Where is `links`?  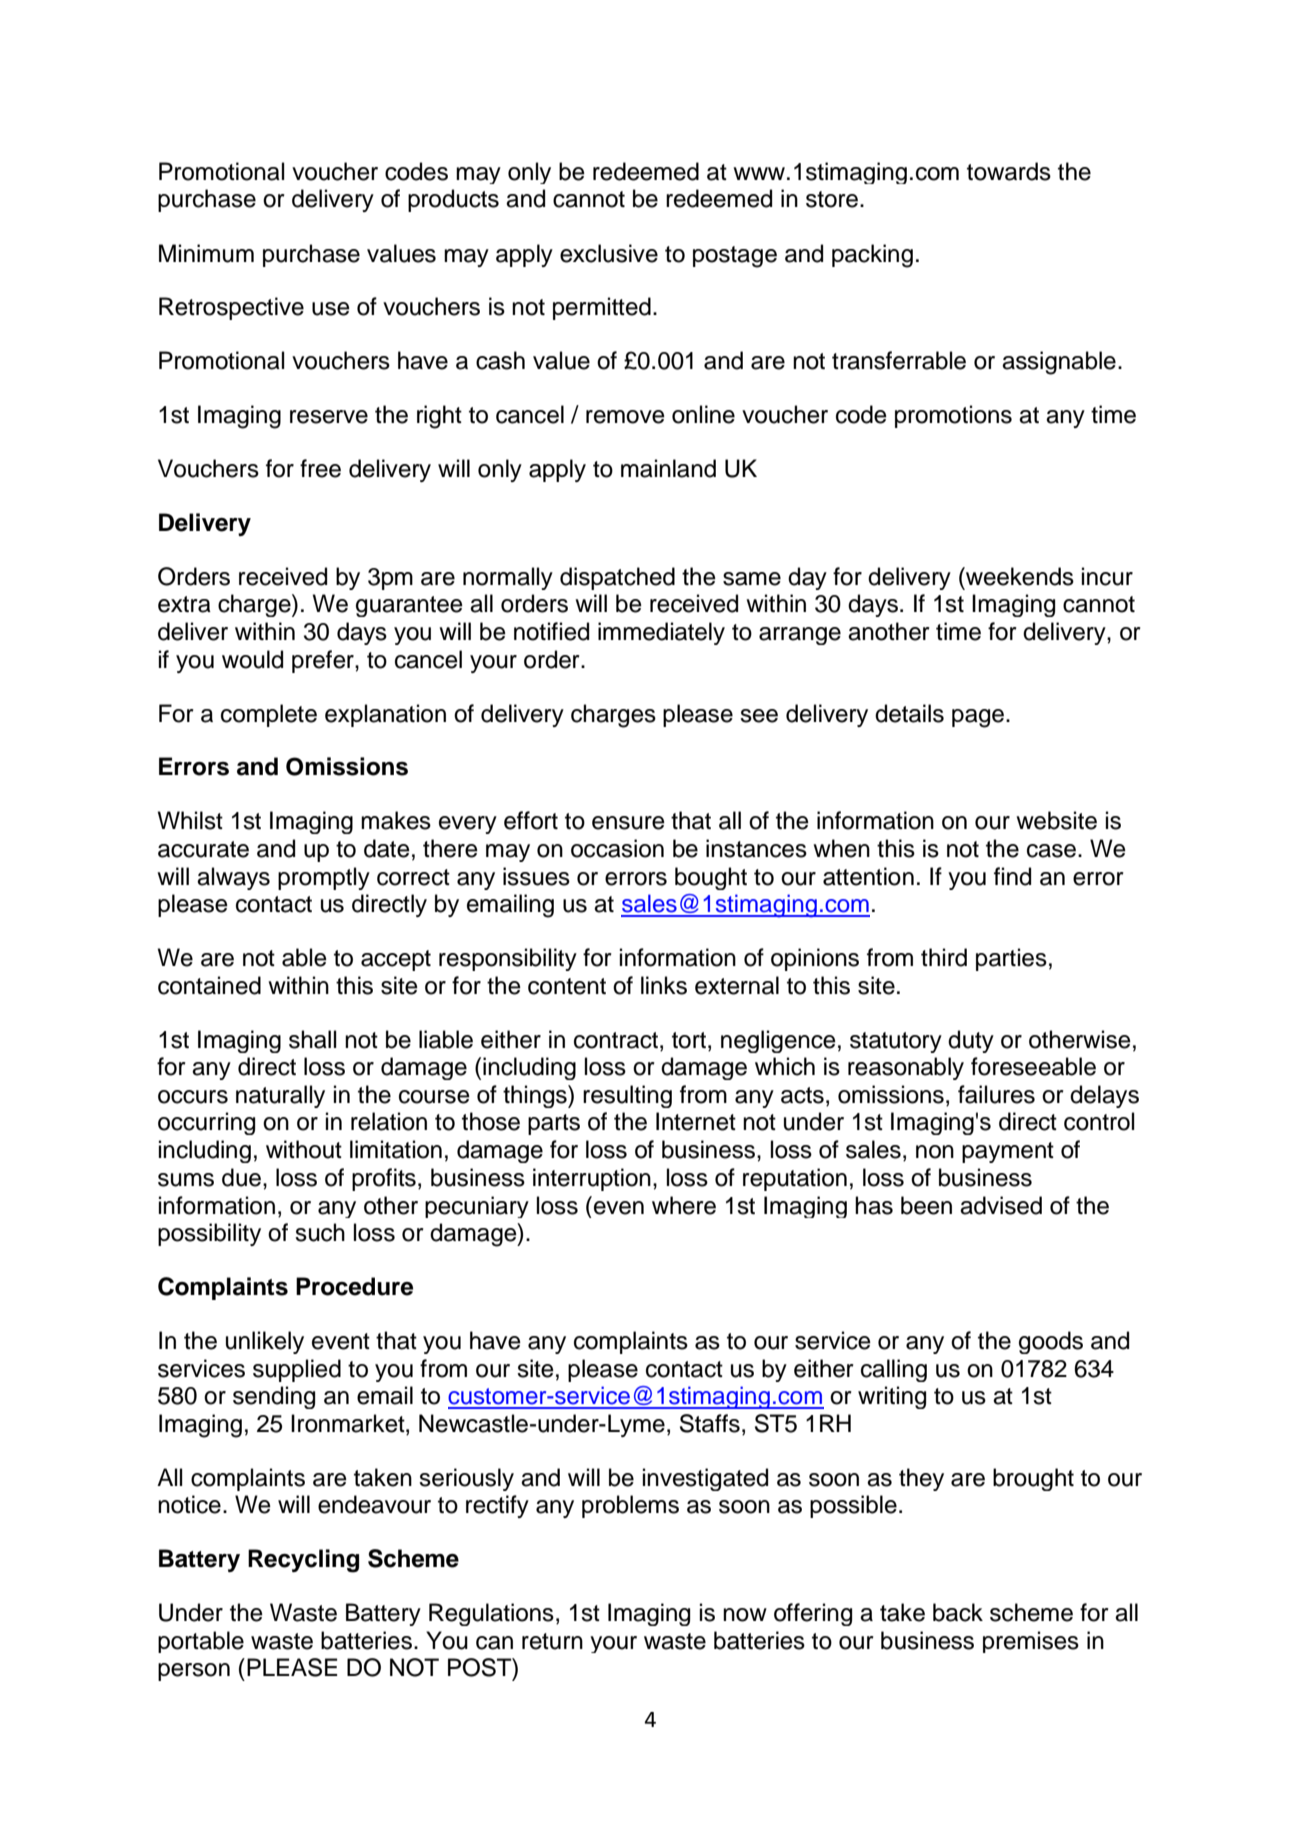
links is located at coordinates (664, 985).
